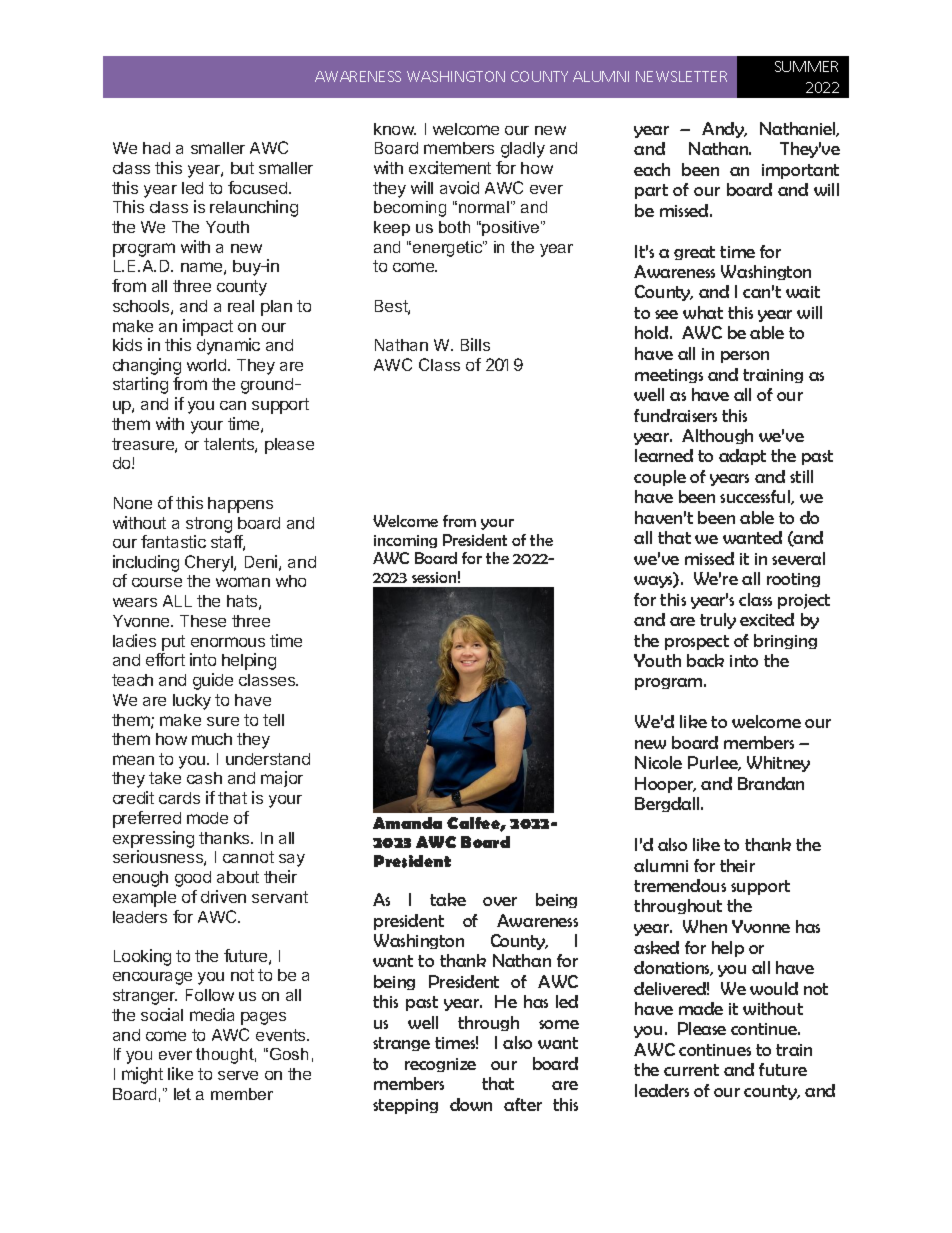  Describe the element at coordinates (156, 148) in the screenshot. I see `had` at that location.
